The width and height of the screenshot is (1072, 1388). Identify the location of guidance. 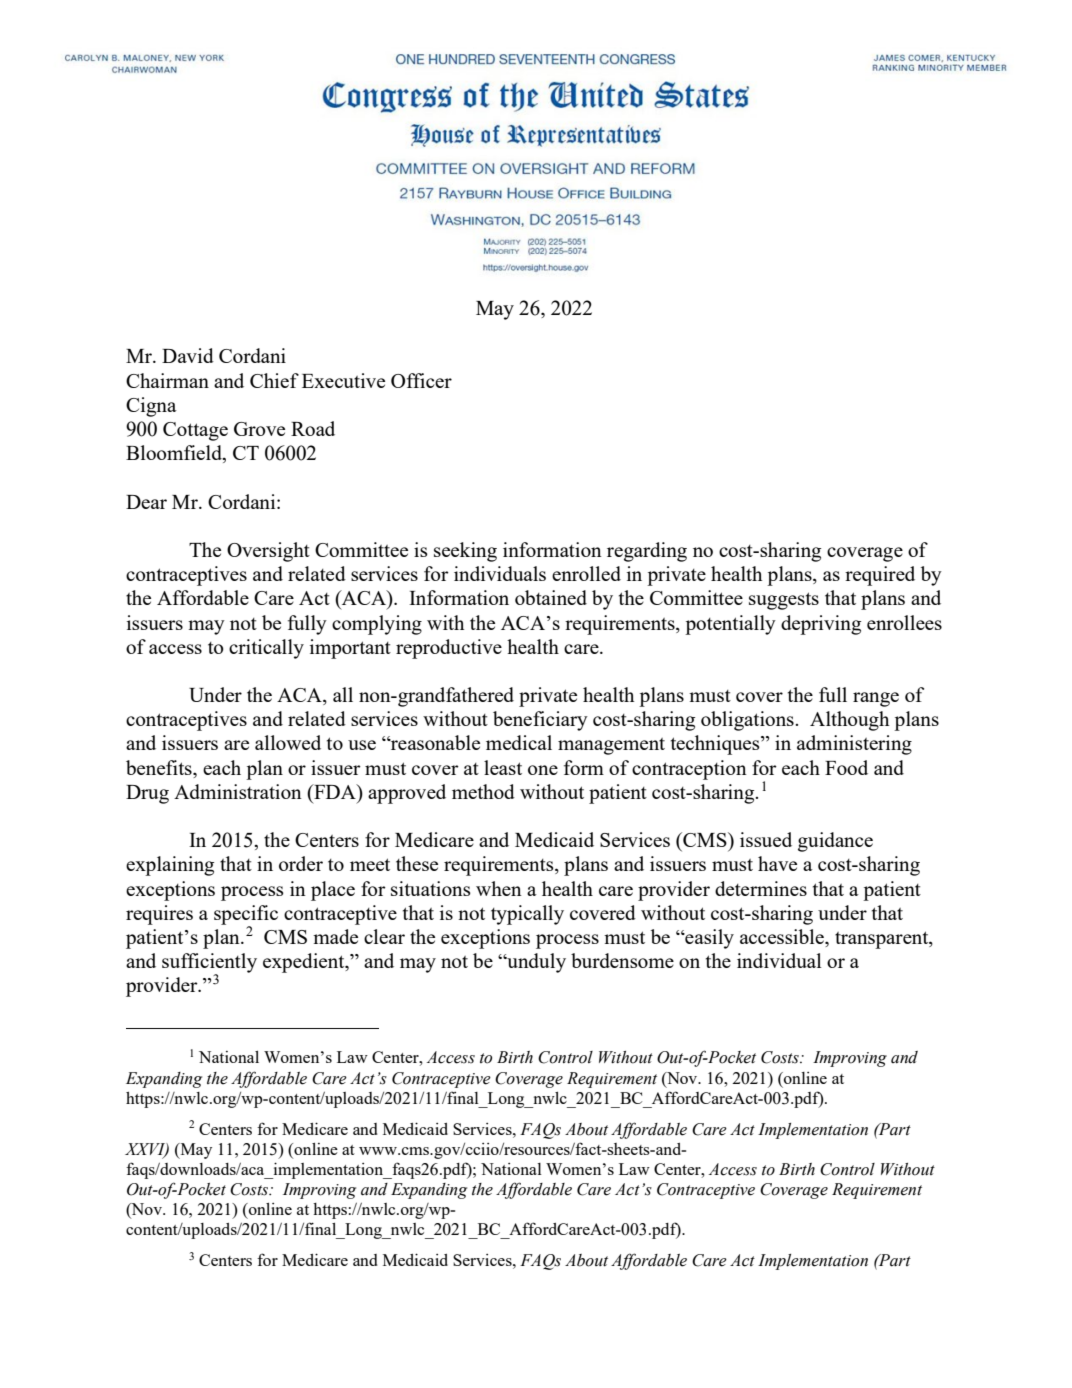
(835, 842).
